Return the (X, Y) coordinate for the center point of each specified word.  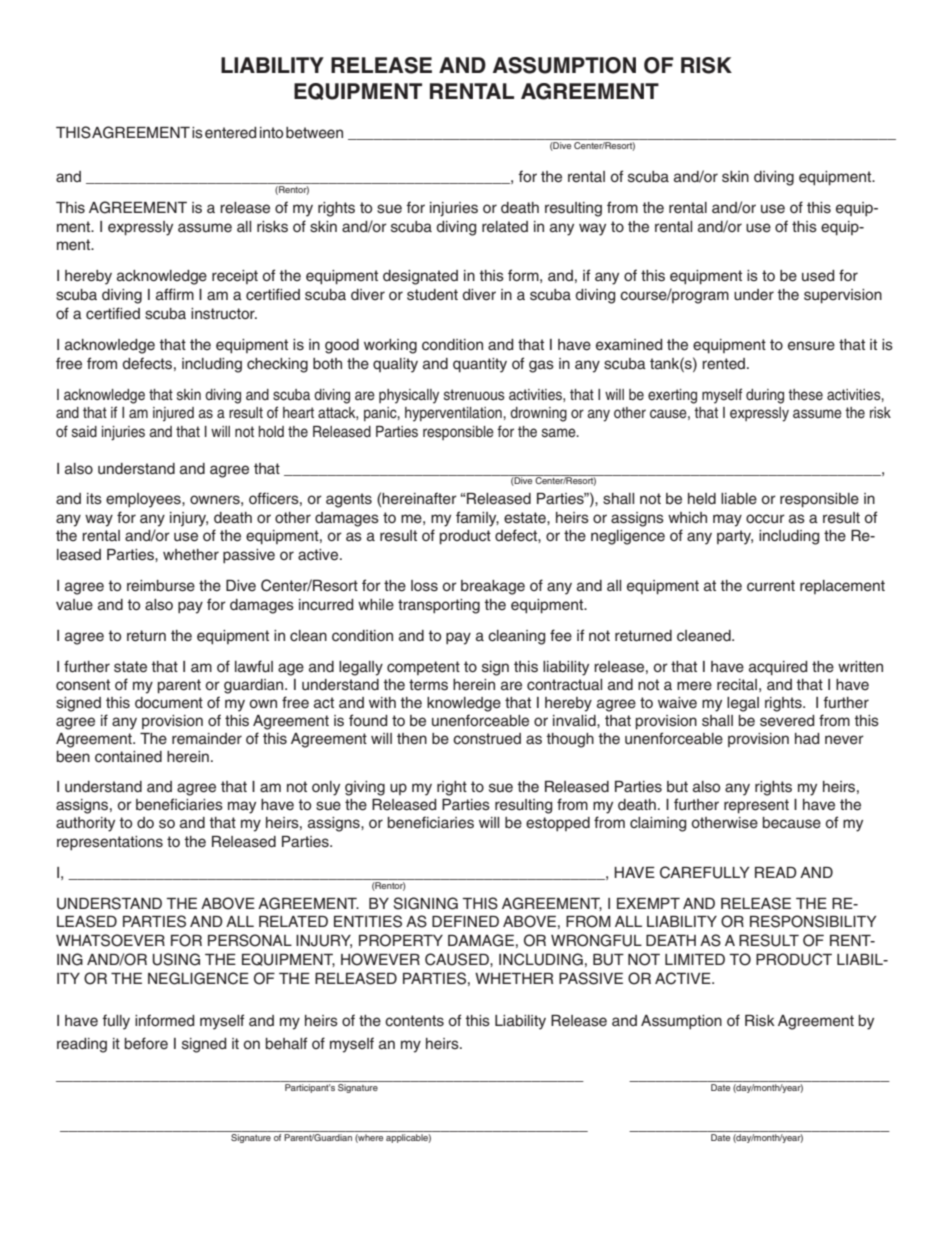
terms (428, 685)
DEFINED (465, 921)
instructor (224, 314)
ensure (811, 346)
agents (349, 500)
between (314, 133)
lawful (254, 666)
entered (231, 133)
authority (85, 824)
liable (739, 499)
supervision (843, 296)
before (146, 1043)
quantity (480, 365)
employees (144, 500)
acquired (778, 668)
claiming (658, 824)
